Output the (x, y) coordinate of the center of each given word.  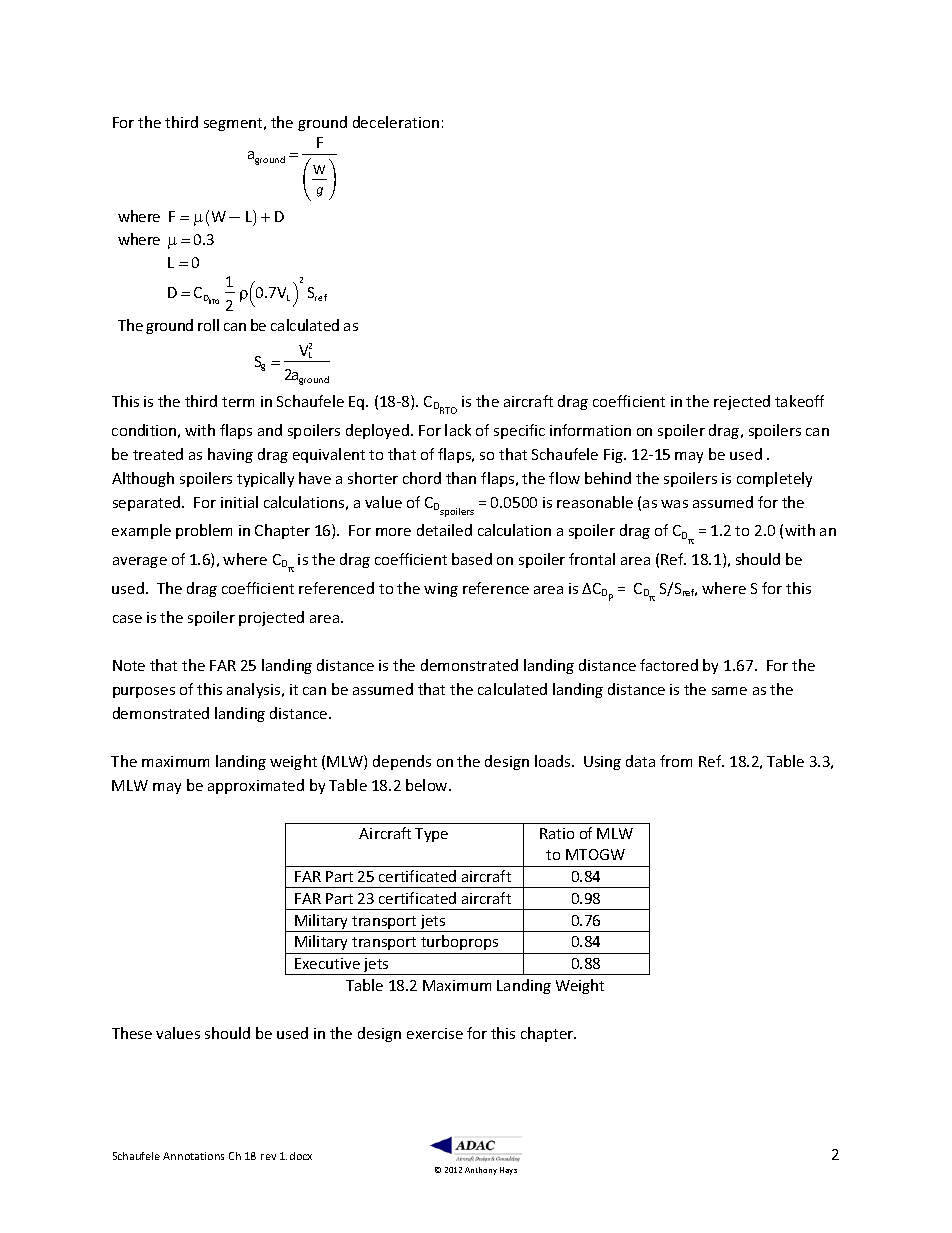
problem (204, 531)
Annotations (193, 1156)
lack (458, 430)
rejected (742, 402)
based (472, 559)
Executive (327, 963)
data (640, 761)
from (676, 761)
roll (208, 325)
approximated (256, 786)
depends (402, 762)
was (674, 504)
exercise (435, 1033)
